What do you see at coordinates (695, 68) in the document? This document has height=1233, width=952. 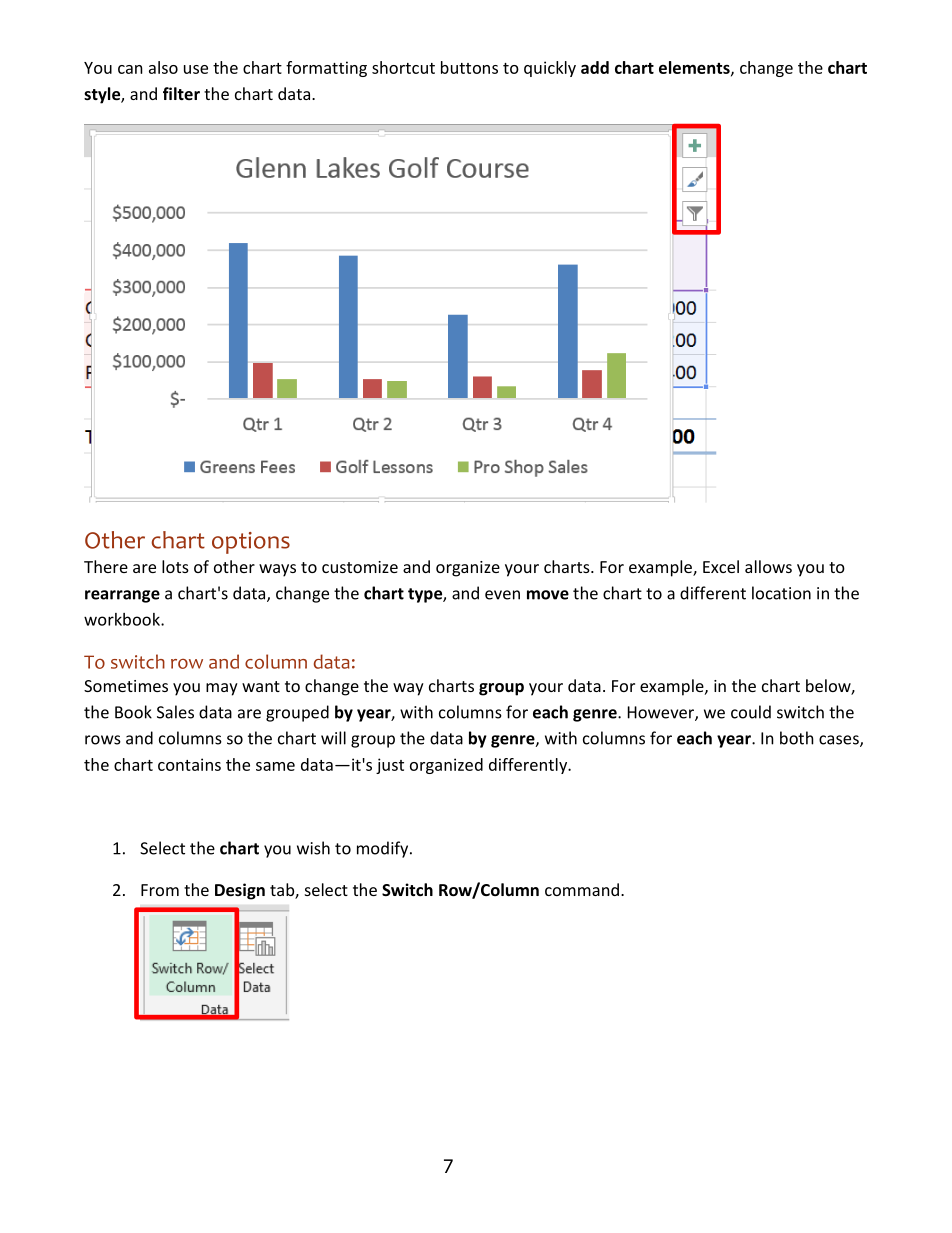 I see `elements` at bounding box center [695, 68].
